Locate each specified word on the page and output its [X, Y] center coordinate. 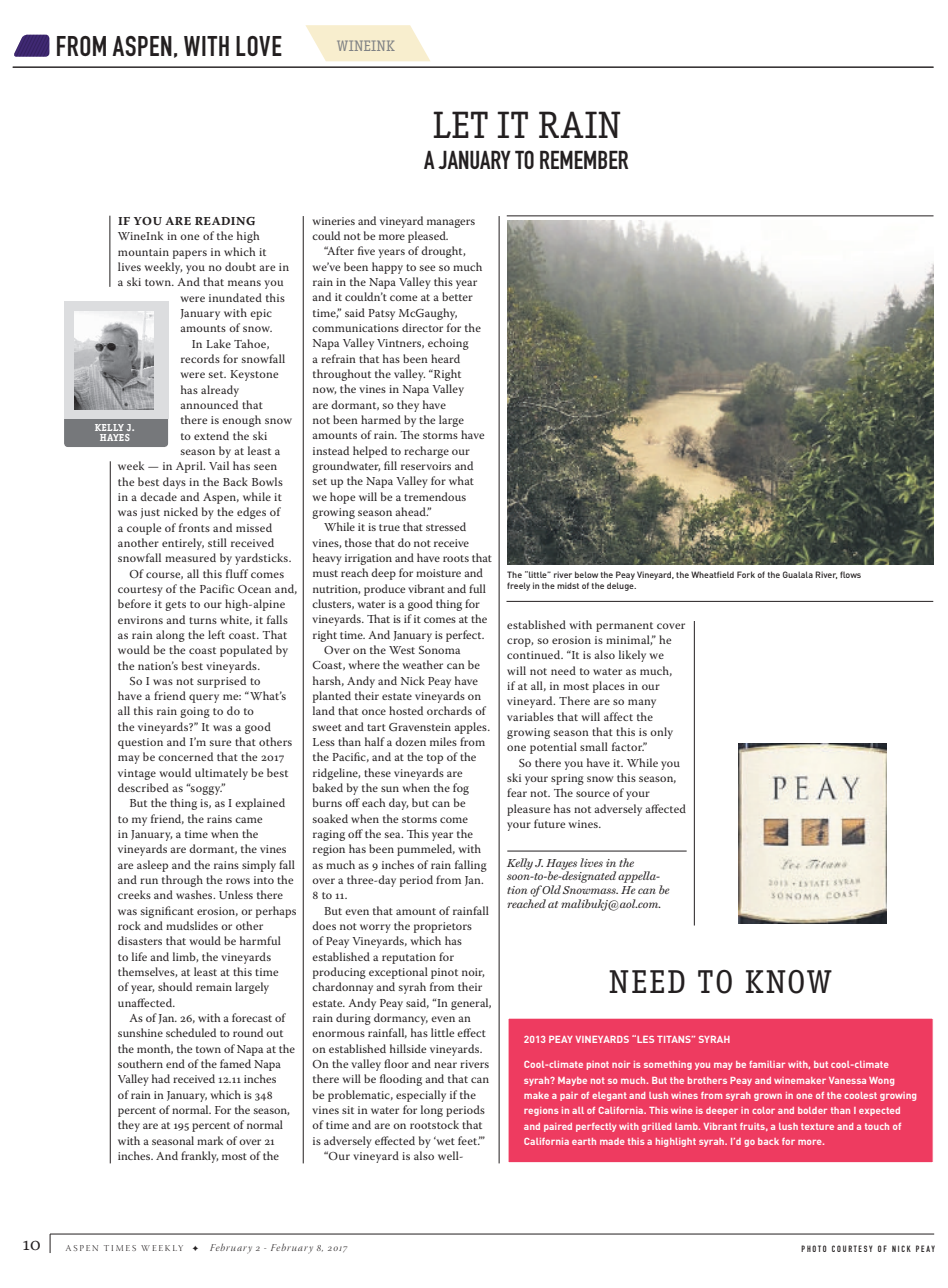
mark [210, 1140]
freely [518, 586]
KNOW [789, 982]
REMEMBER [584, 159]
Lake [218, 343]
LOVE [259, 46]
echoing [448, 344]
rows [238, 881]
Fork [746, 574]
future [549, 823]
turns [203, 620]
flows [850, 574]
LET [460, 124]
